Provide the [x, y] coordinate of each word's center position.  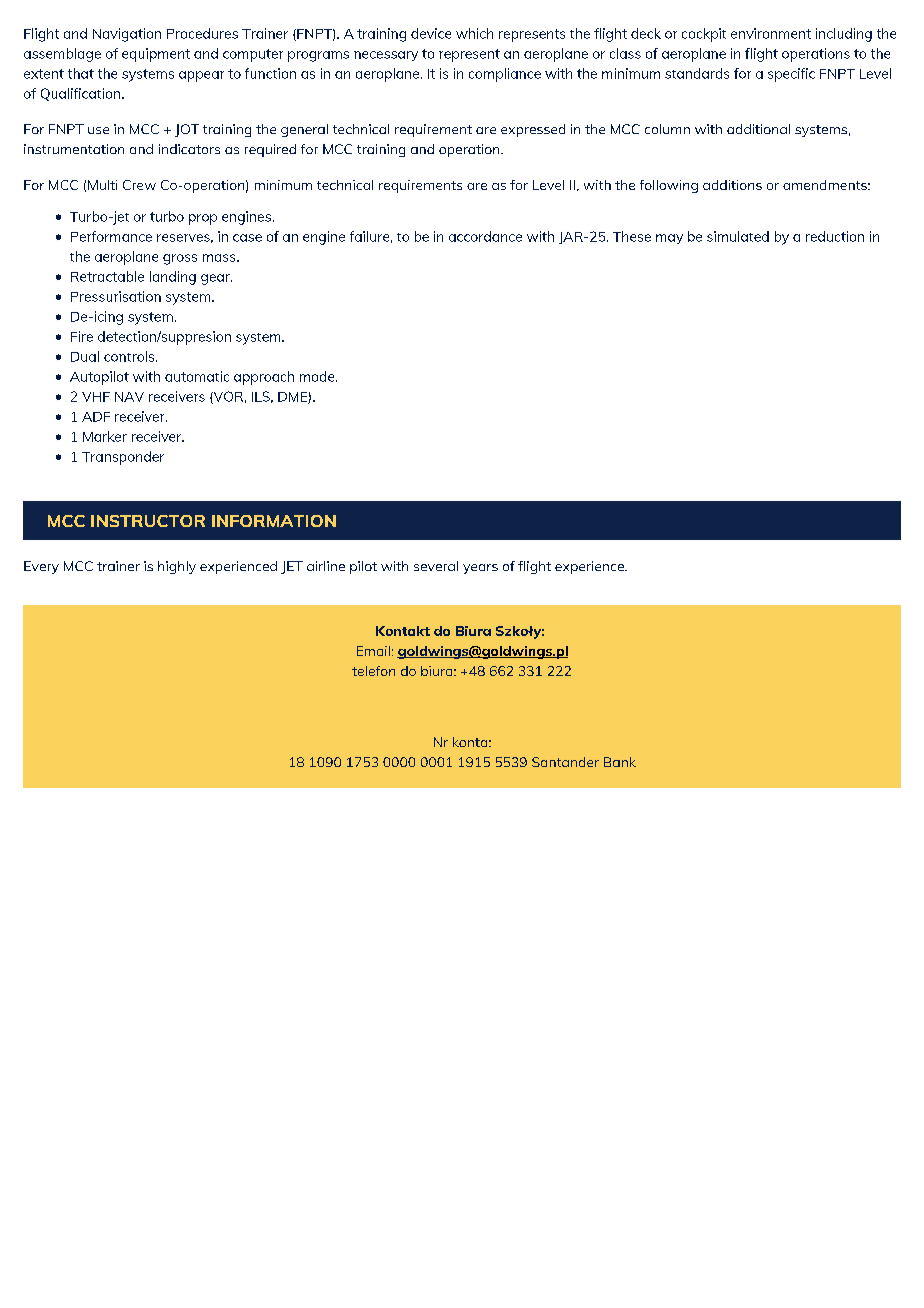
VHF [96, 397]
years [480, 569]
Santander [565, 762]
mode [318, 376]
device [431, 33]
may [669, 239]
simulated [738, 236]
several [436, 566]
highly [177, 567]
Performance [111, 236]
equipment [156, 55]
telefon [373, 671]
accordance [485, 236]
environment [771, 33]
